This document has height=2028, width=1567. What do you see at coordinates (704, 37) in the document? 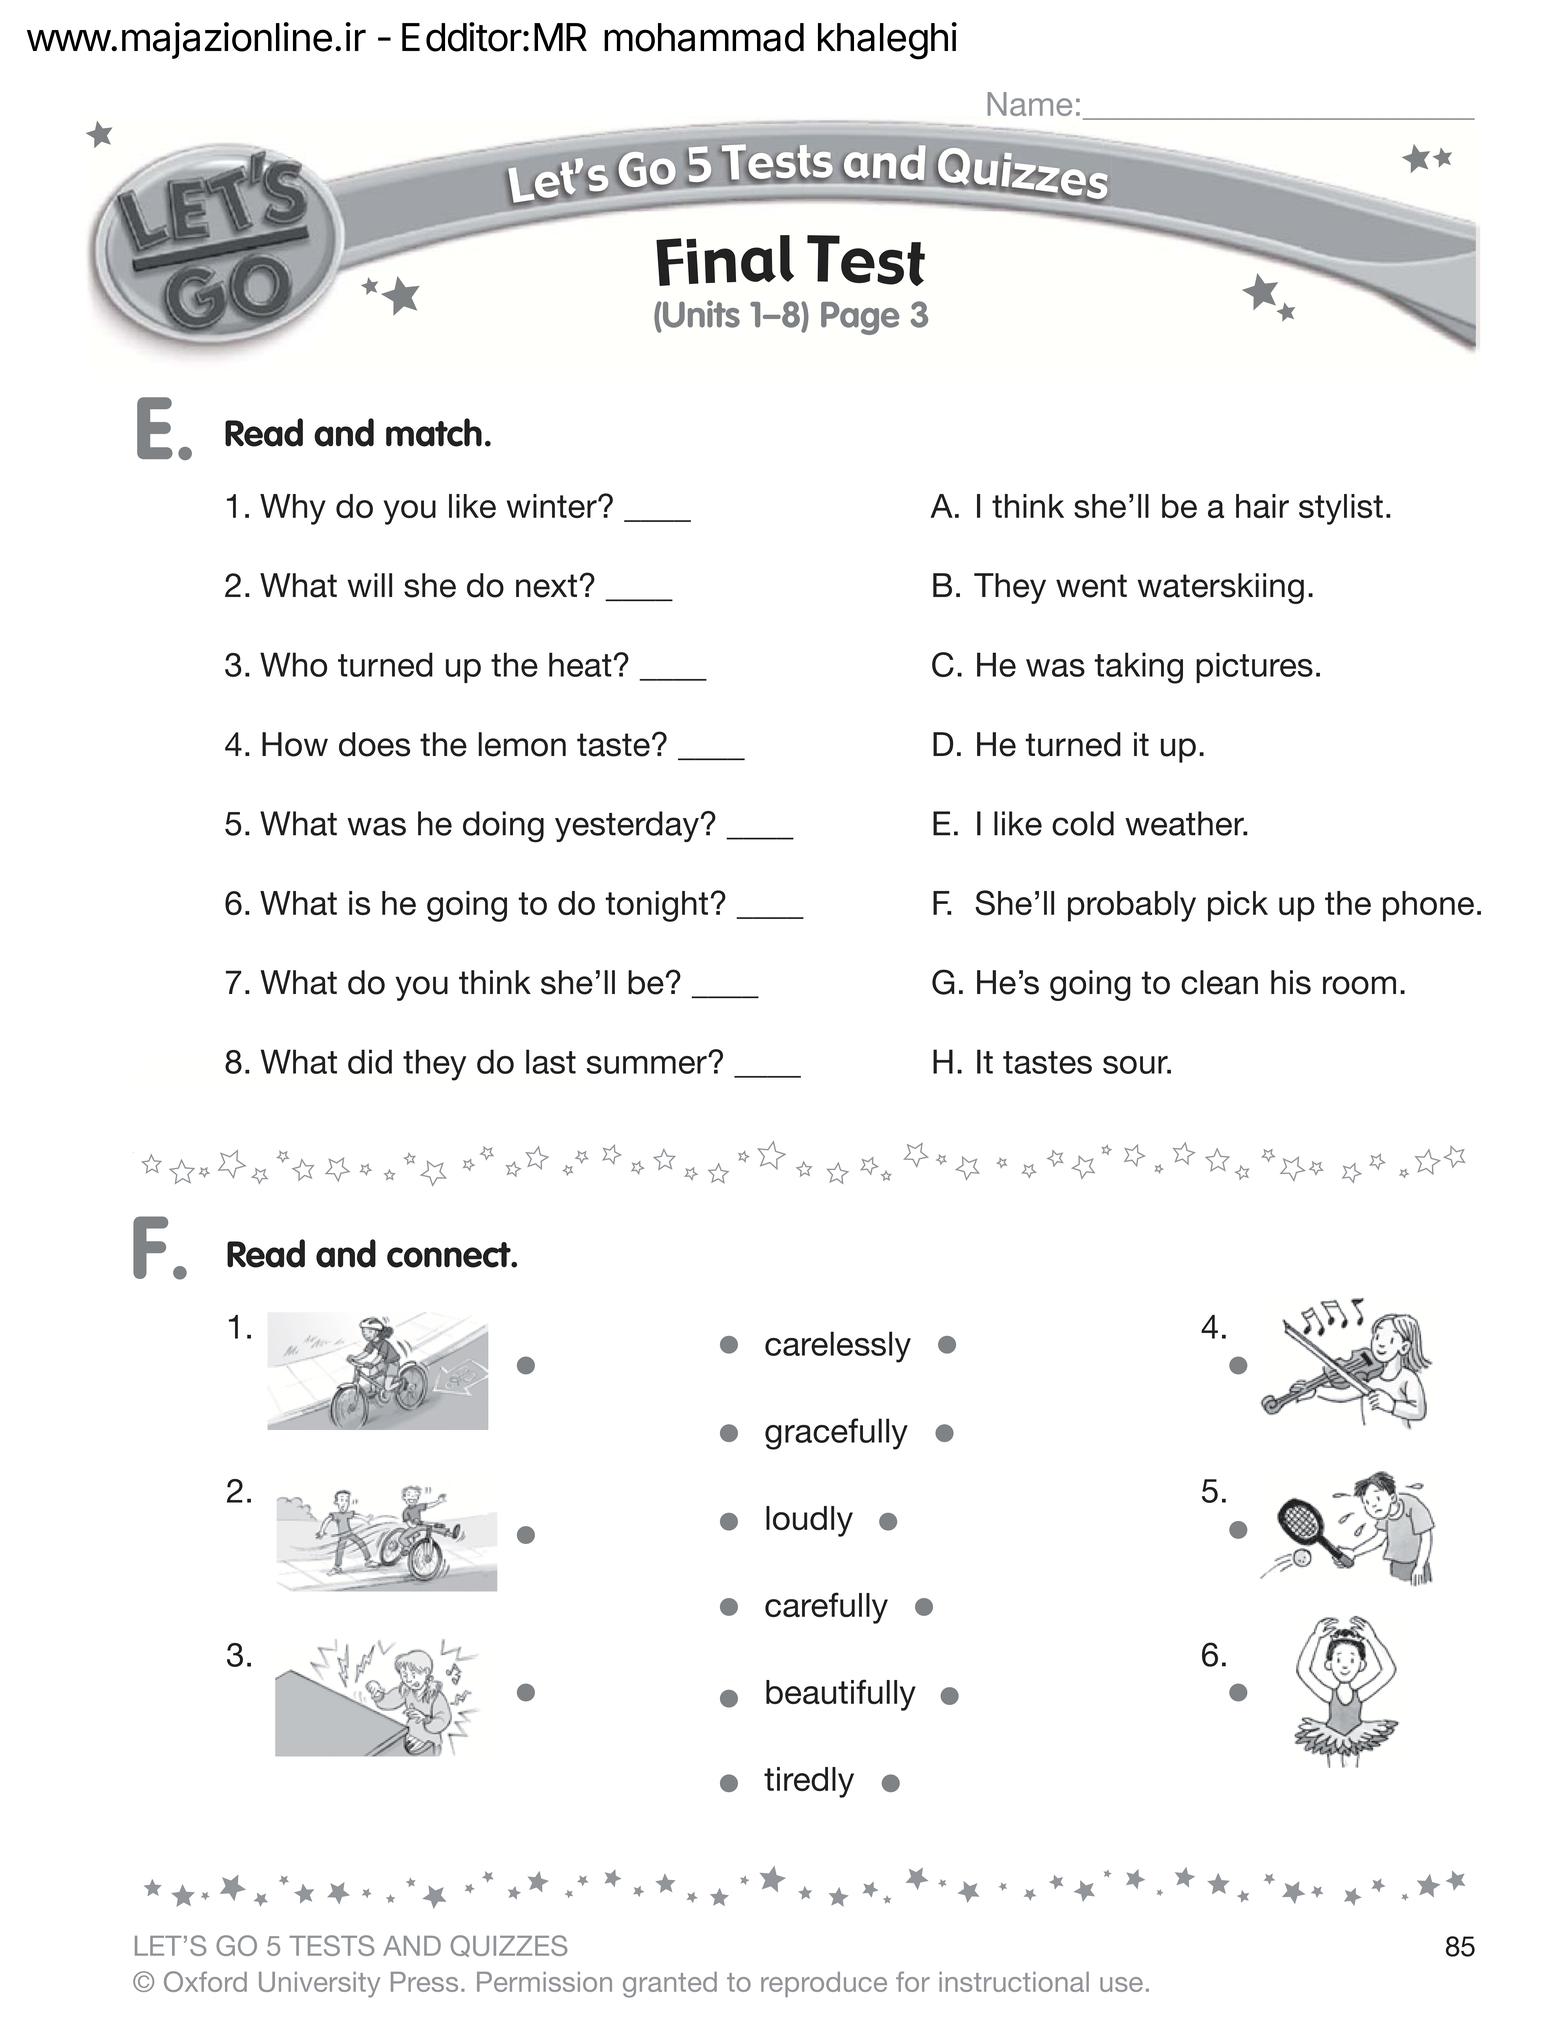
I see `mohammad` at bounding box center [704, 37].
